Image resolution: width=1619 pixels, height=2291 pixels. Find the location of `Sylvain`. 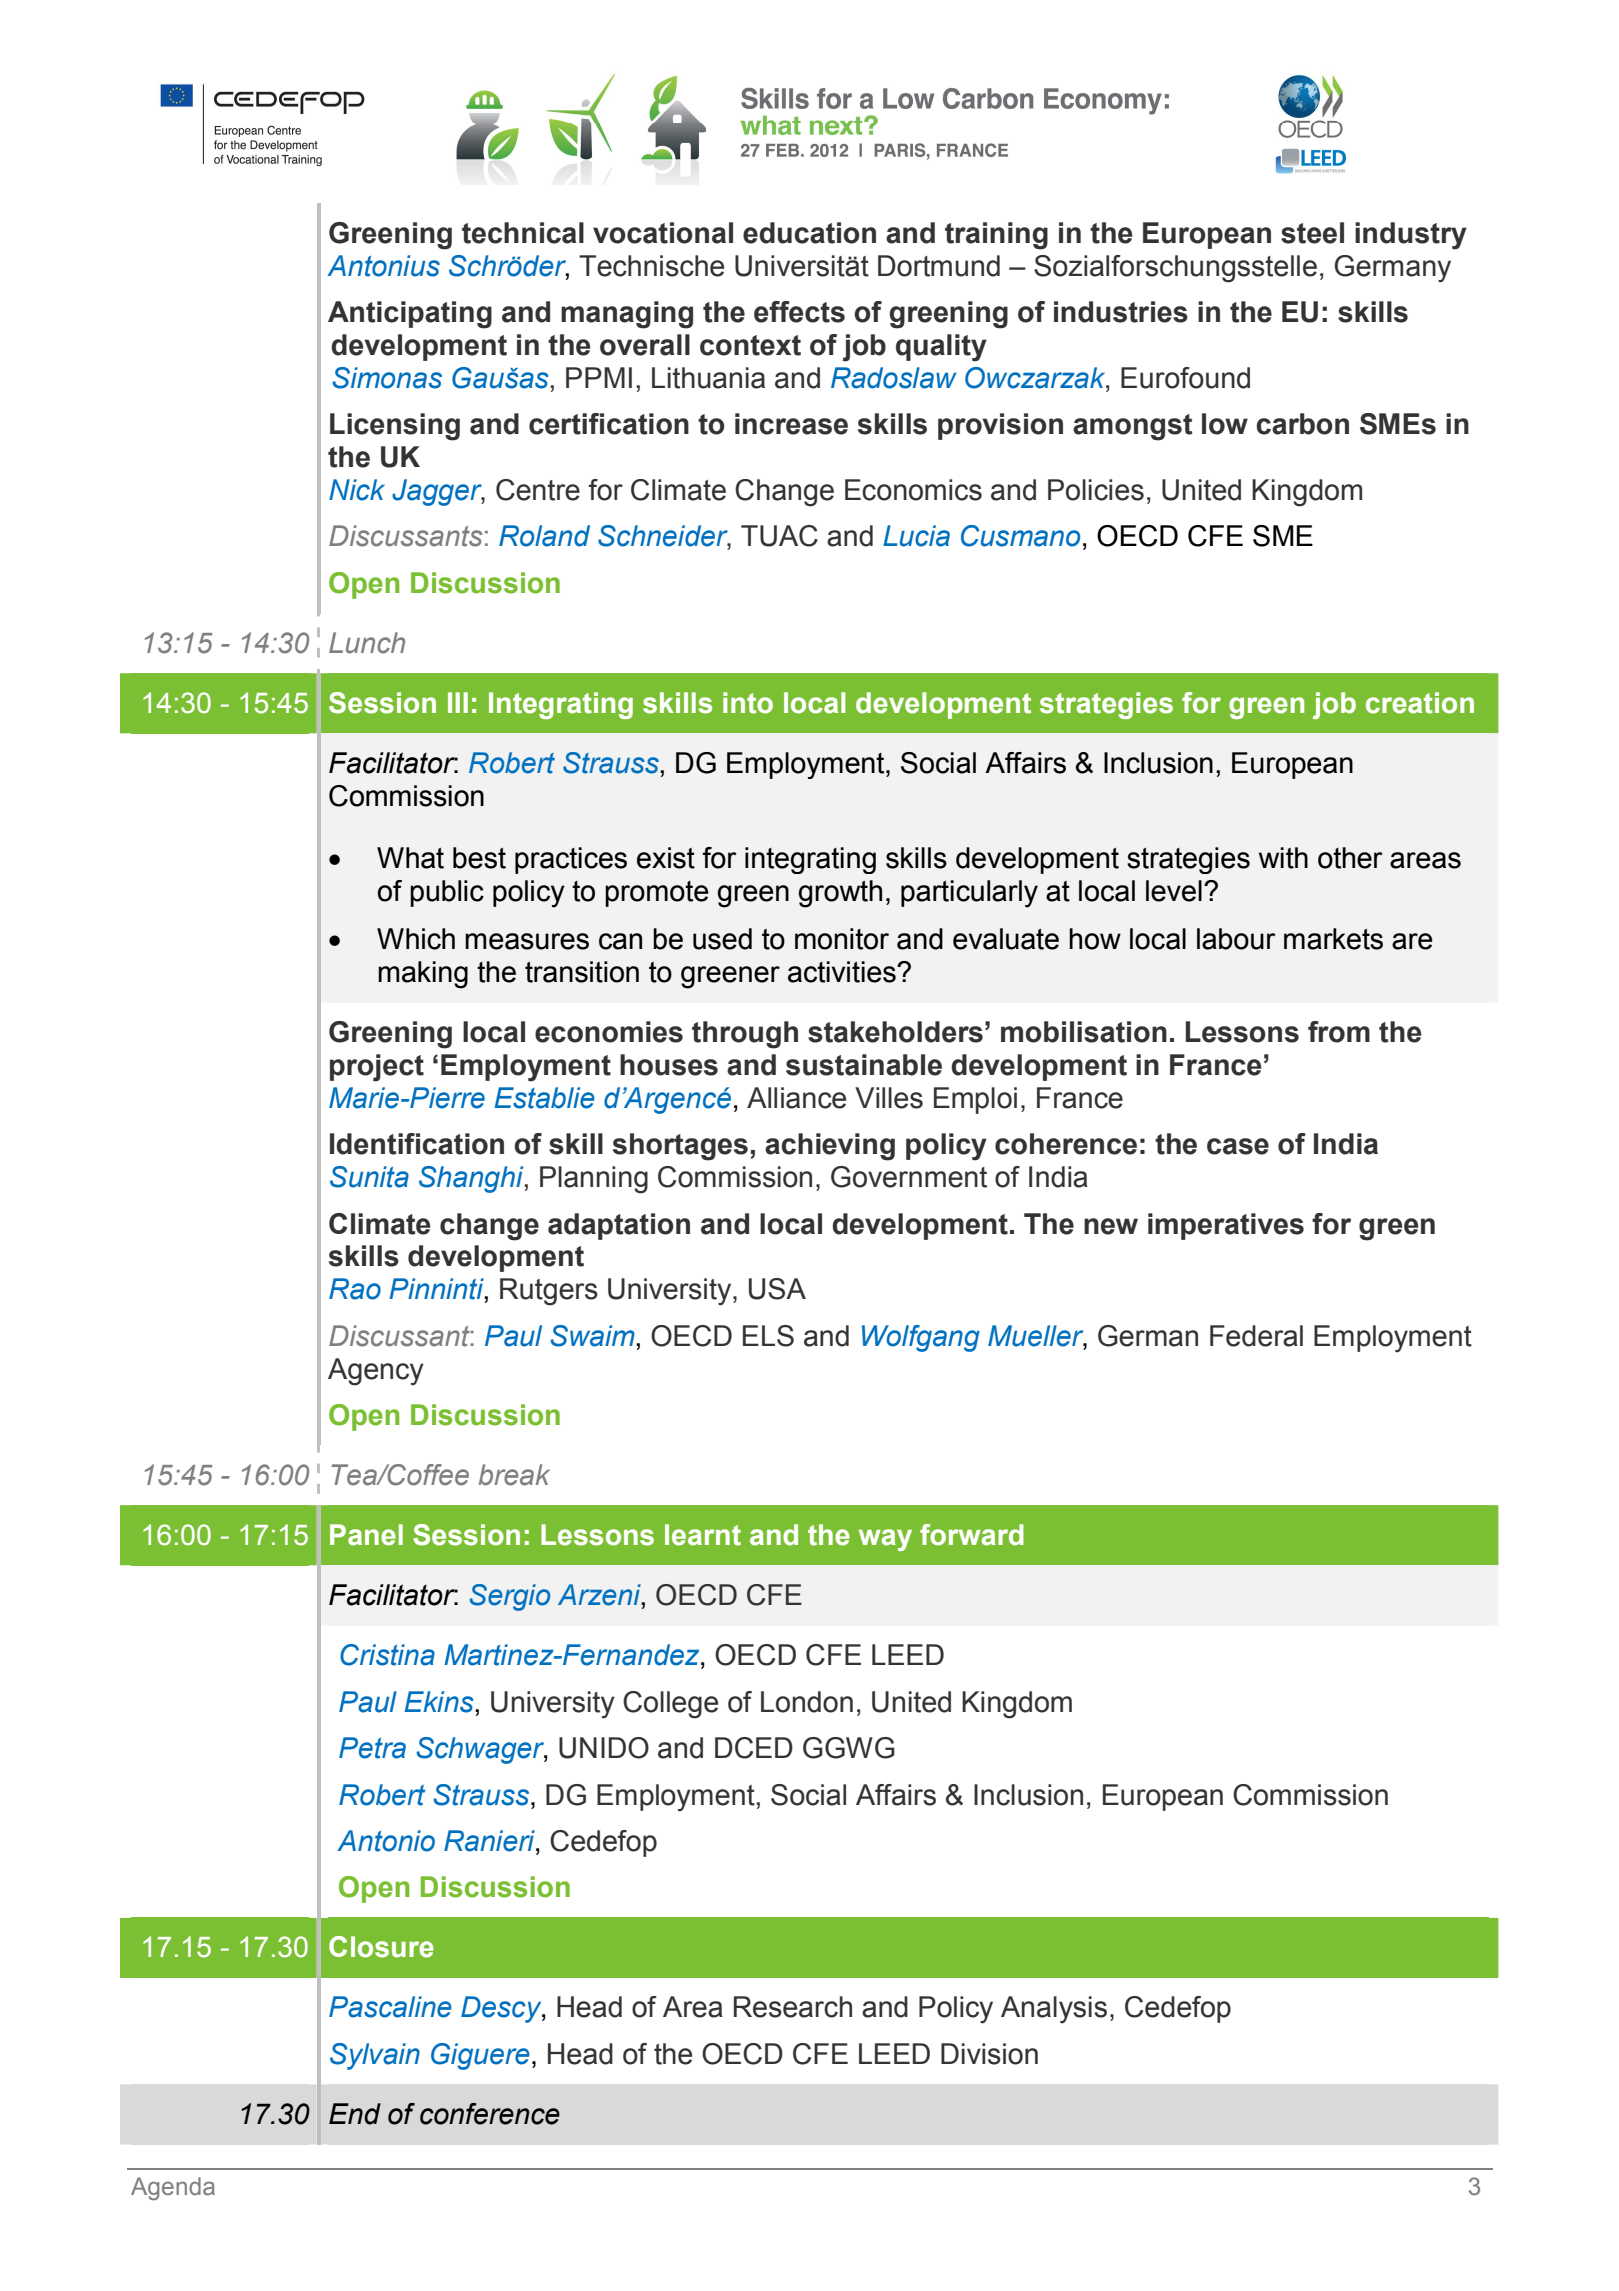

Sylvain is located at coordinates (375, 2056).
